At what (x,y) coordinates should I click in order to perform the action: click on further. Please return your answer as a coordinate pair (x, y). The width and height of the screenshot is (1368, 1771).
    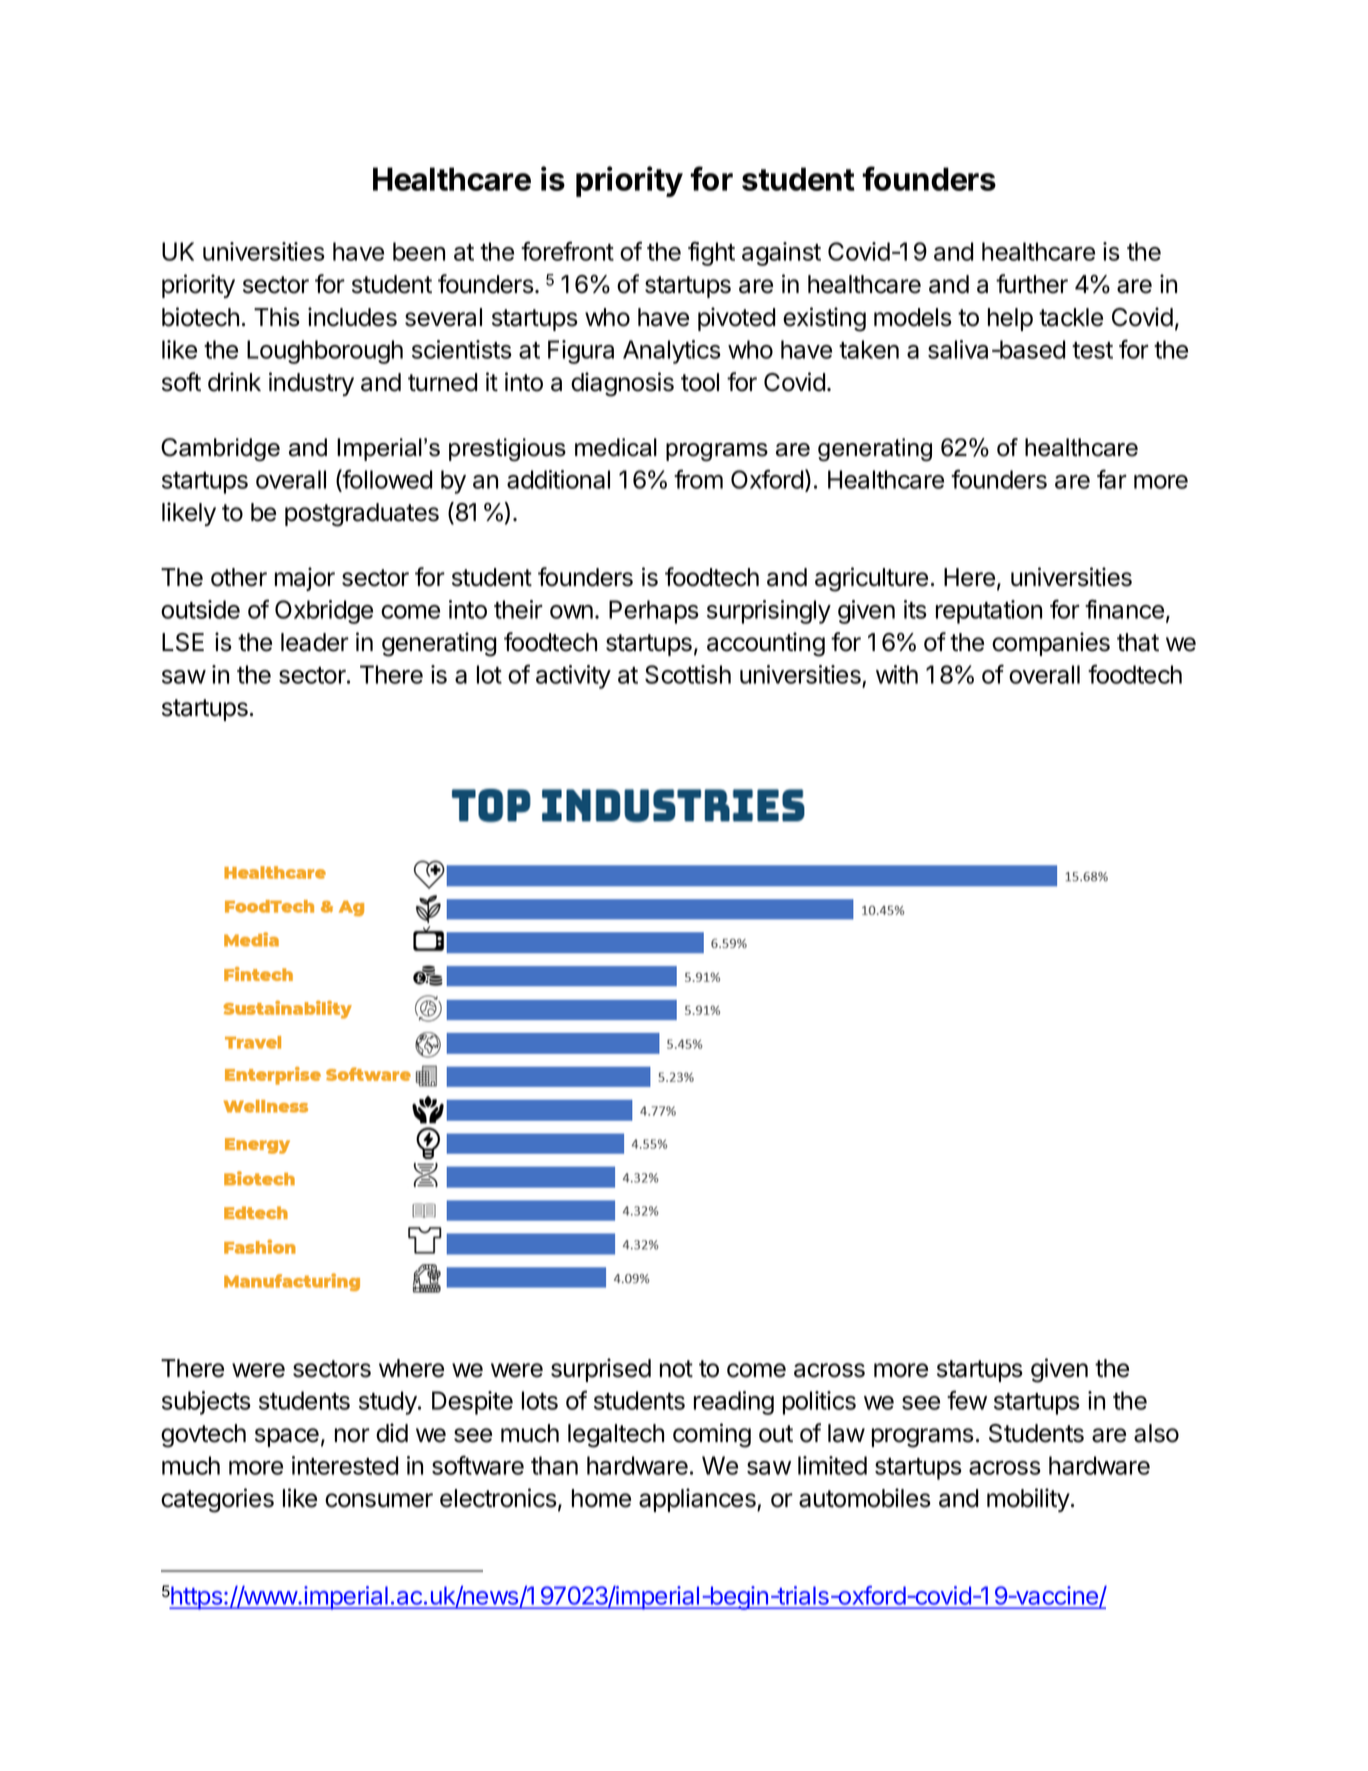
    Looking at the image, I should click on (1032, 284).
